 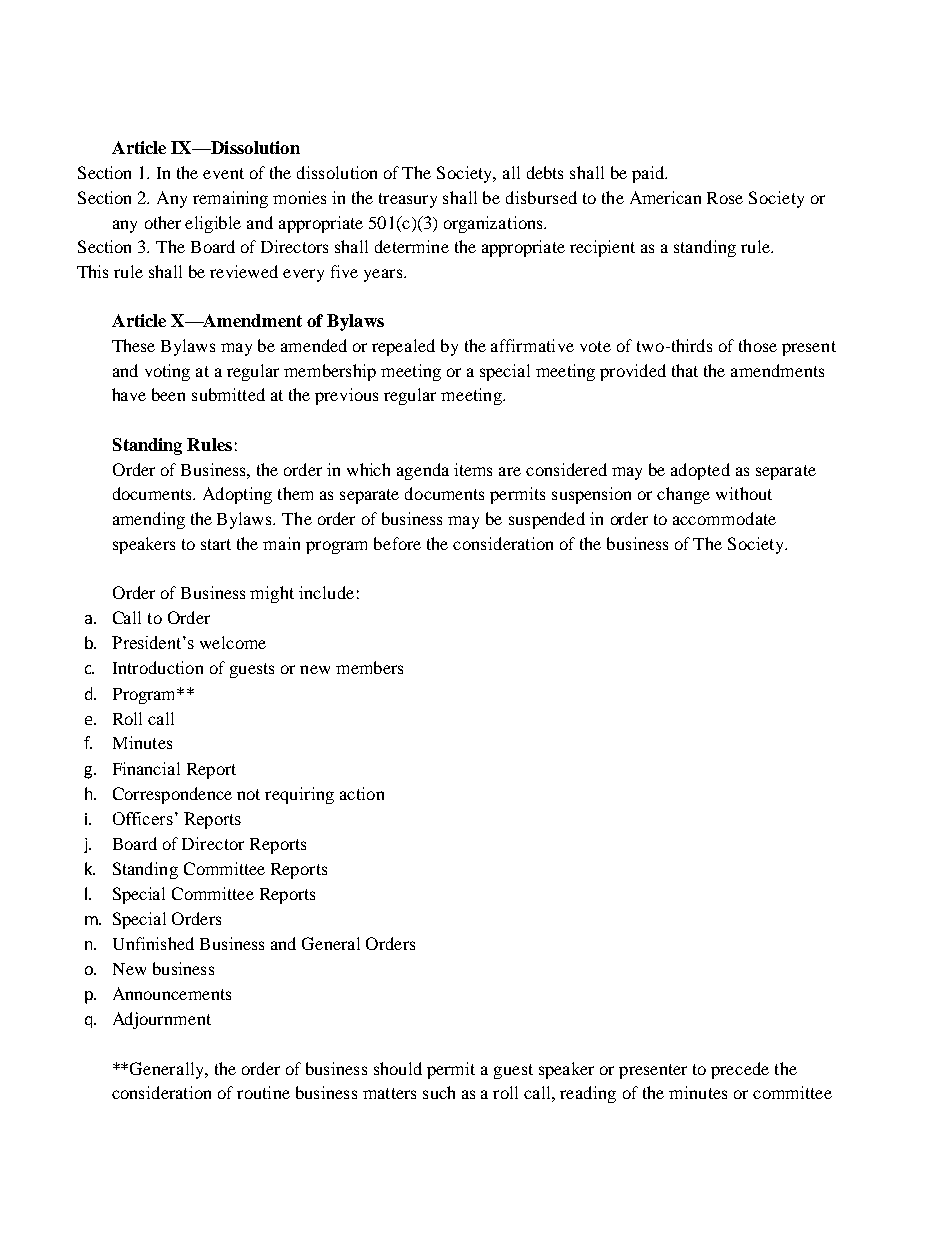 What do you see at coordinates (408, 200) in the screenshot?
I see `treasury` at bounding box center [408, 200].
